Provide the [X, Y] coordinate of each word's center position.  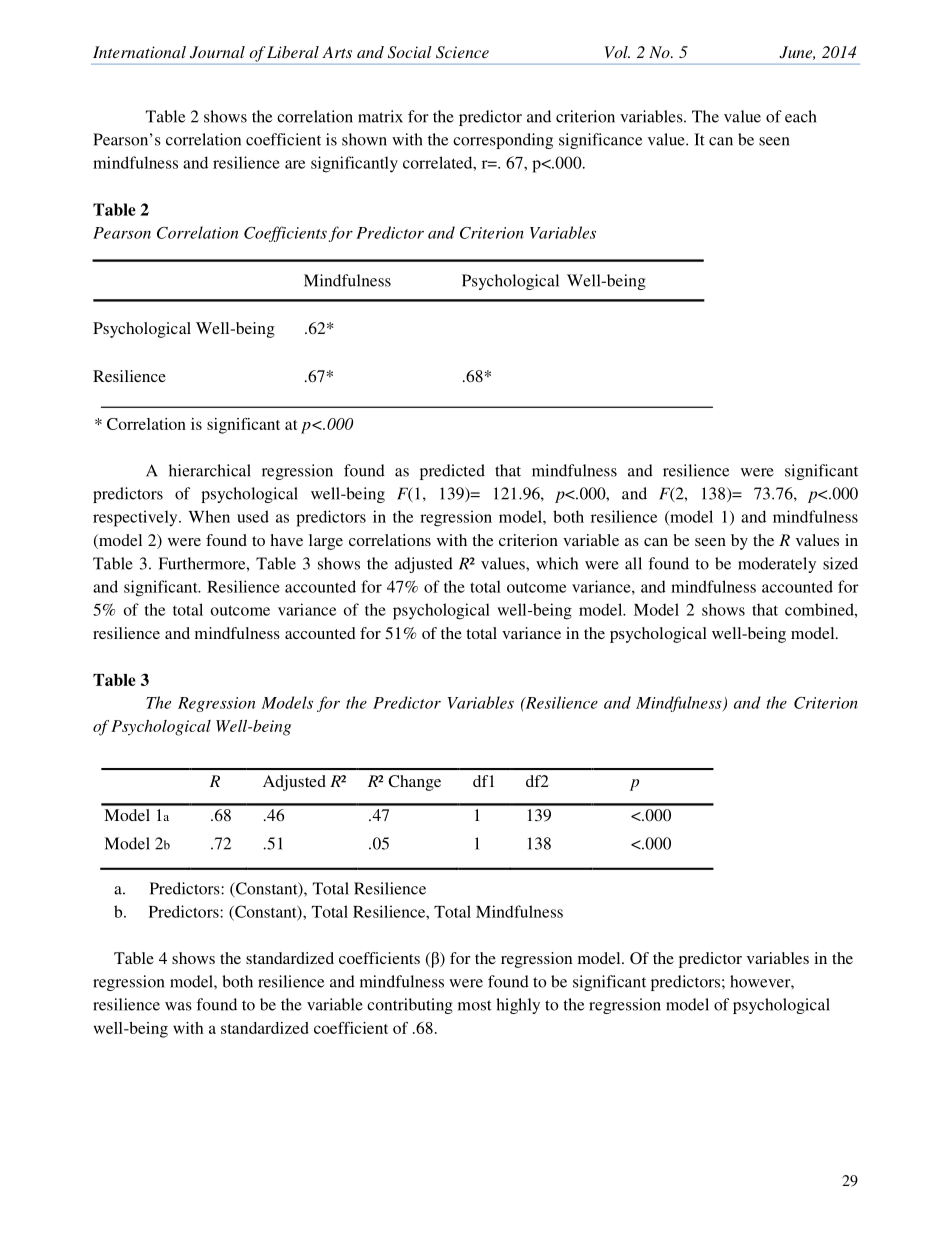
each [801, 116]
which [557, 563]
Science [462, 52]
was [178, 1006]
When [209, 516]
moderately [777, 565]
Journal [217, 52]
